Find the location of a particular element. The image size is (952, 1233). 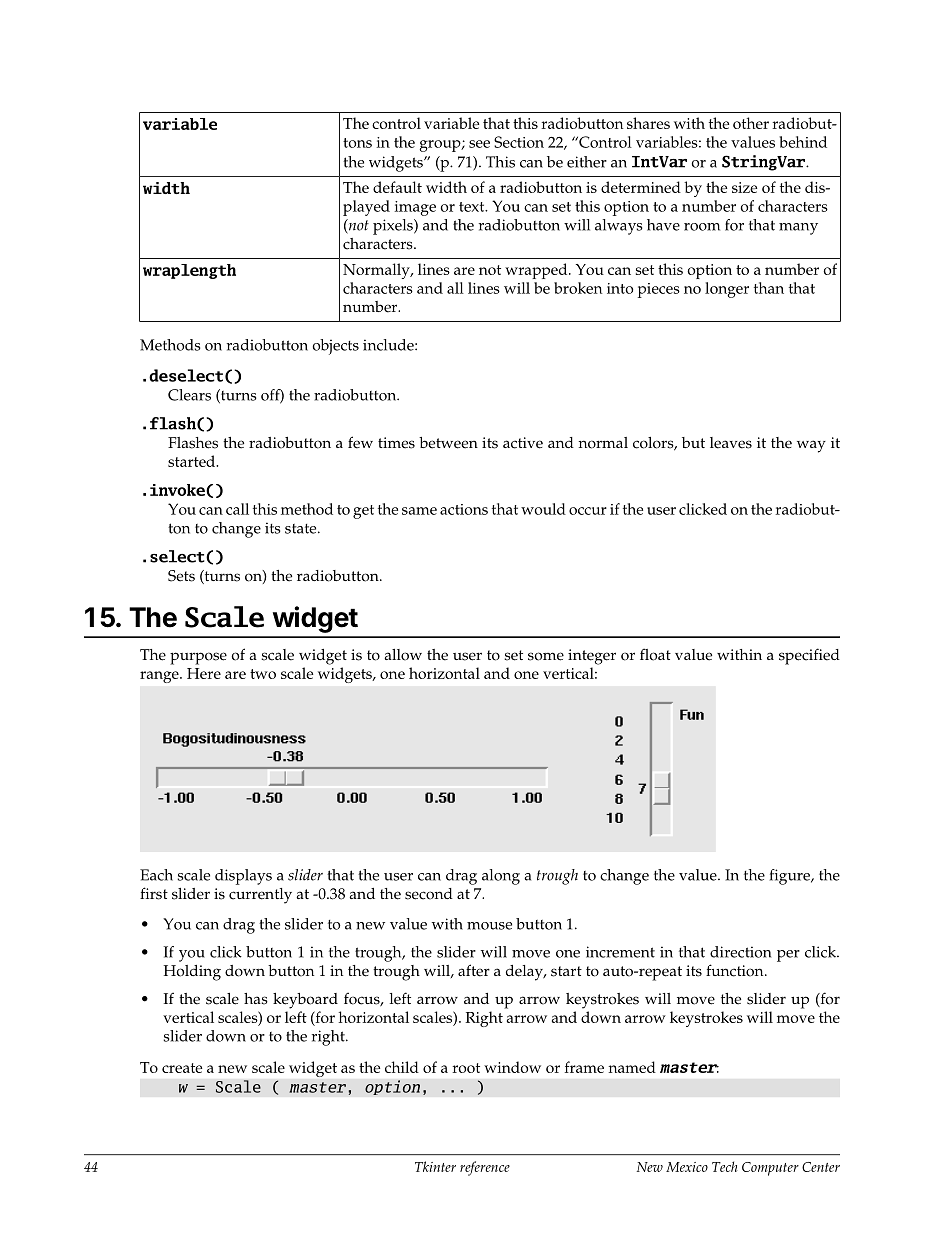

actions is located at coordinates (464, 509).
